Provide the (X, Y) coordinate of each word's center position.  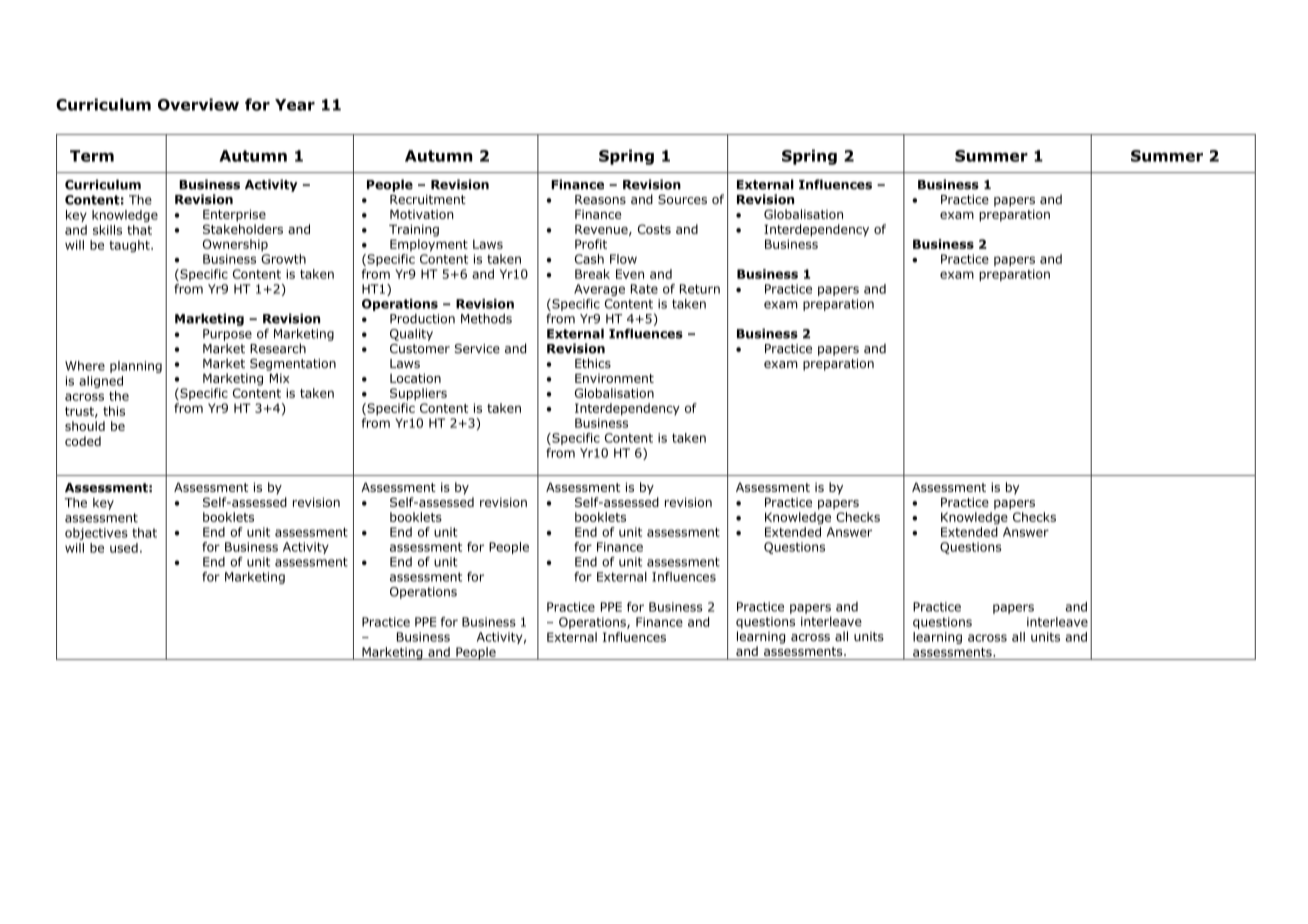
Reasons (600, 199)
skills (107, 230)
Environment (614, 378)
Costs (654, 229)
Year (295, 105)
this (114, 411)
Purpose (227, 335)
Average (599, 290)
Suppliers (418, 394)
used (124, 548)
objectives (96, 534)
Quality (411, 335)
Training (414, 230)
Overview (198, 104)
